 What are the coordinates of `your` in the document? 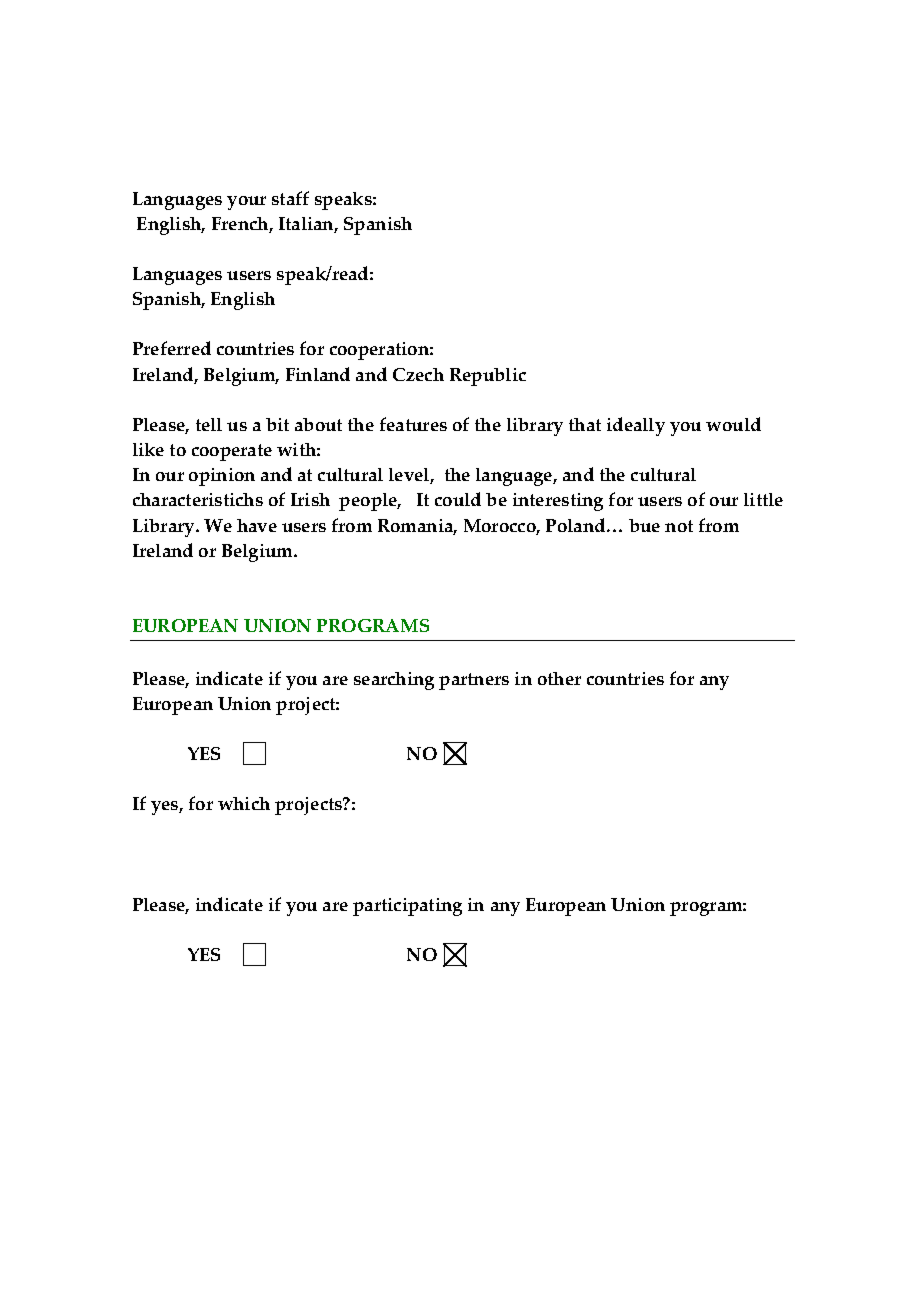 It's located at (246, 203).
